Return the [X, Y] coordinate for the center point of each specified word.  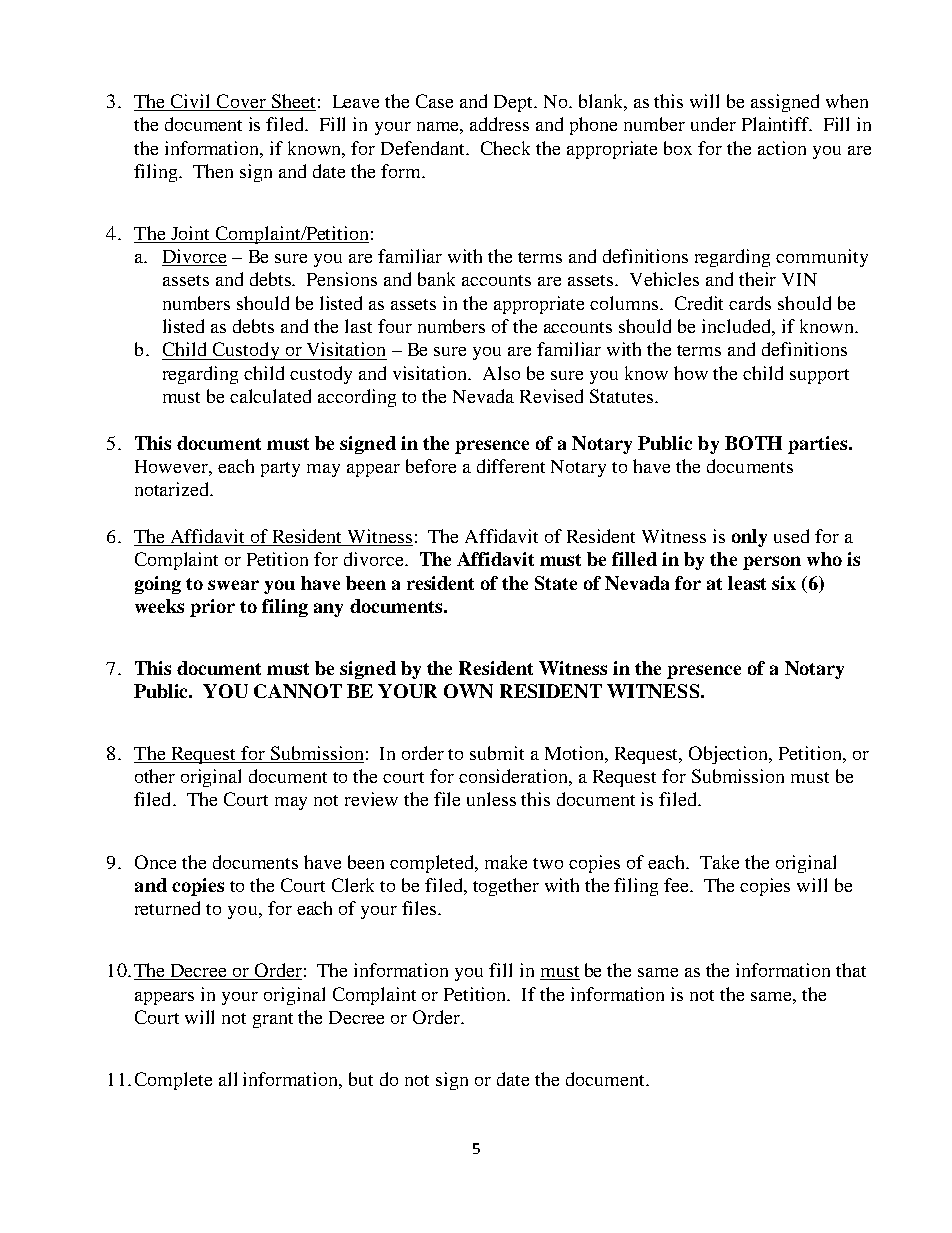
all [228, 1079]
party [280, 469]
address [499, 124]
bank [436, 279]
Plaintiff [777, 124]
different [511, 466]
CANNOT [298, 691]
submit [497, 753]
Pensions [342, 279]
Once [155, 862]
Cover [241, 102]
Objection [730, 755]
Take [719, 862]
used [791, 536]
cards [750, 303]
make [506, 862]
